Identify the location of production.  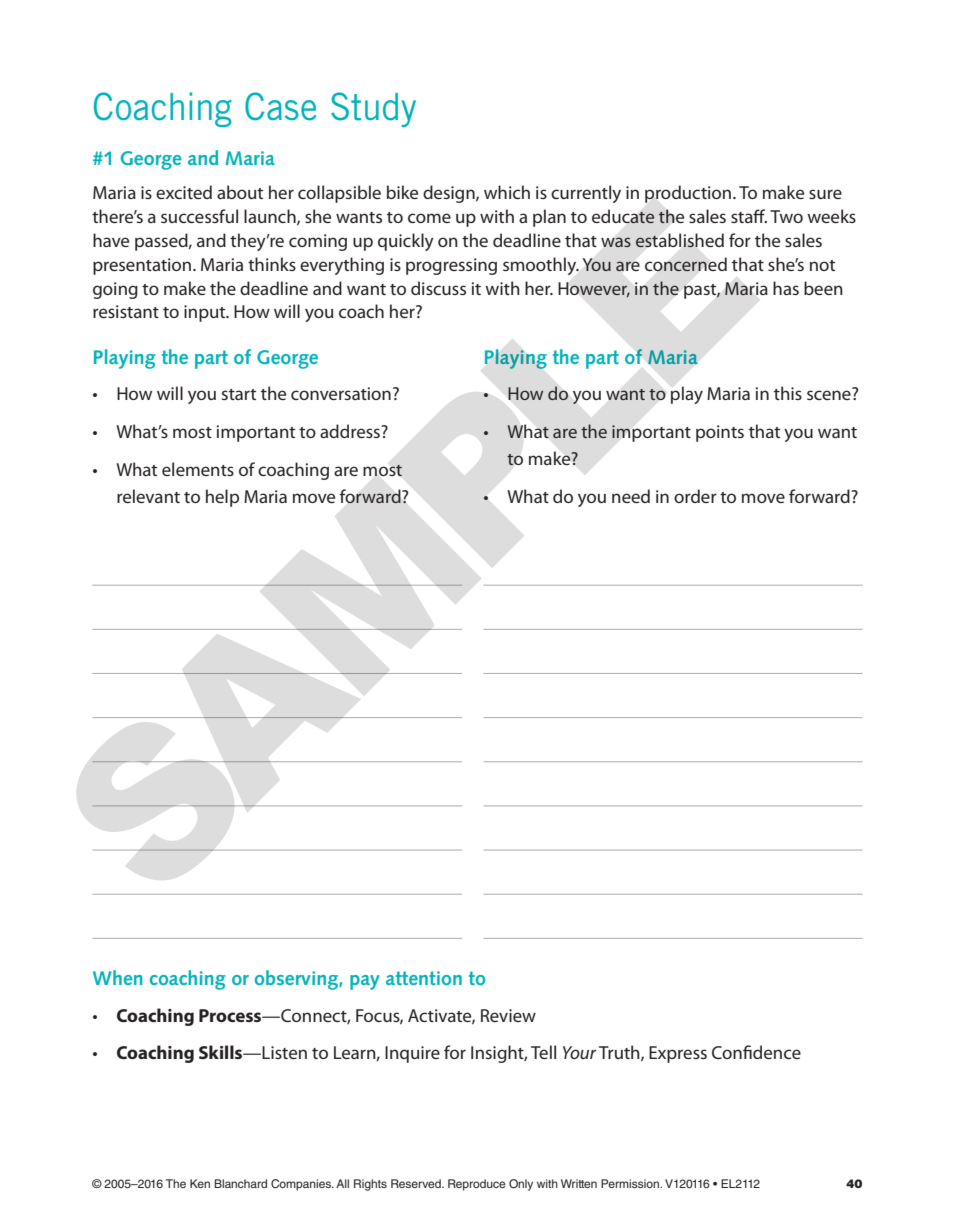
(689, 194).
